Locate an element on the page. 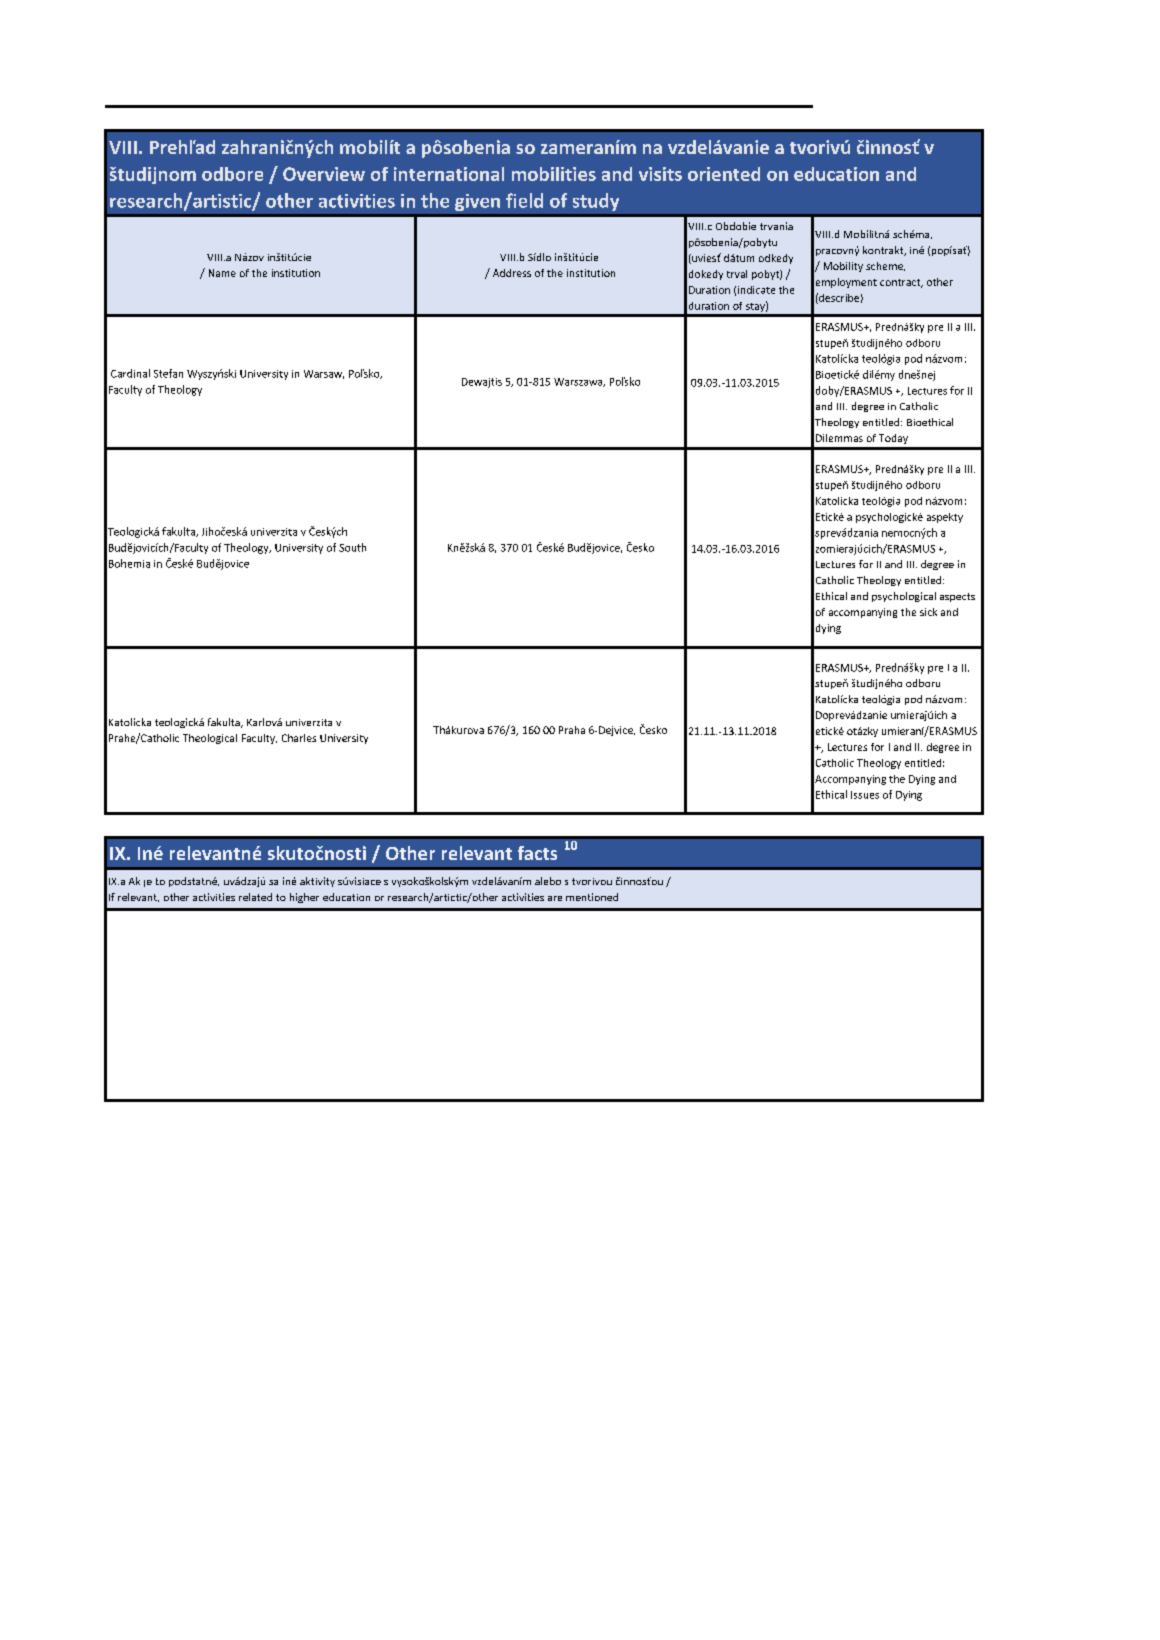 This document has height=1640, width=1160. field is located at coordinates (524, 200).
